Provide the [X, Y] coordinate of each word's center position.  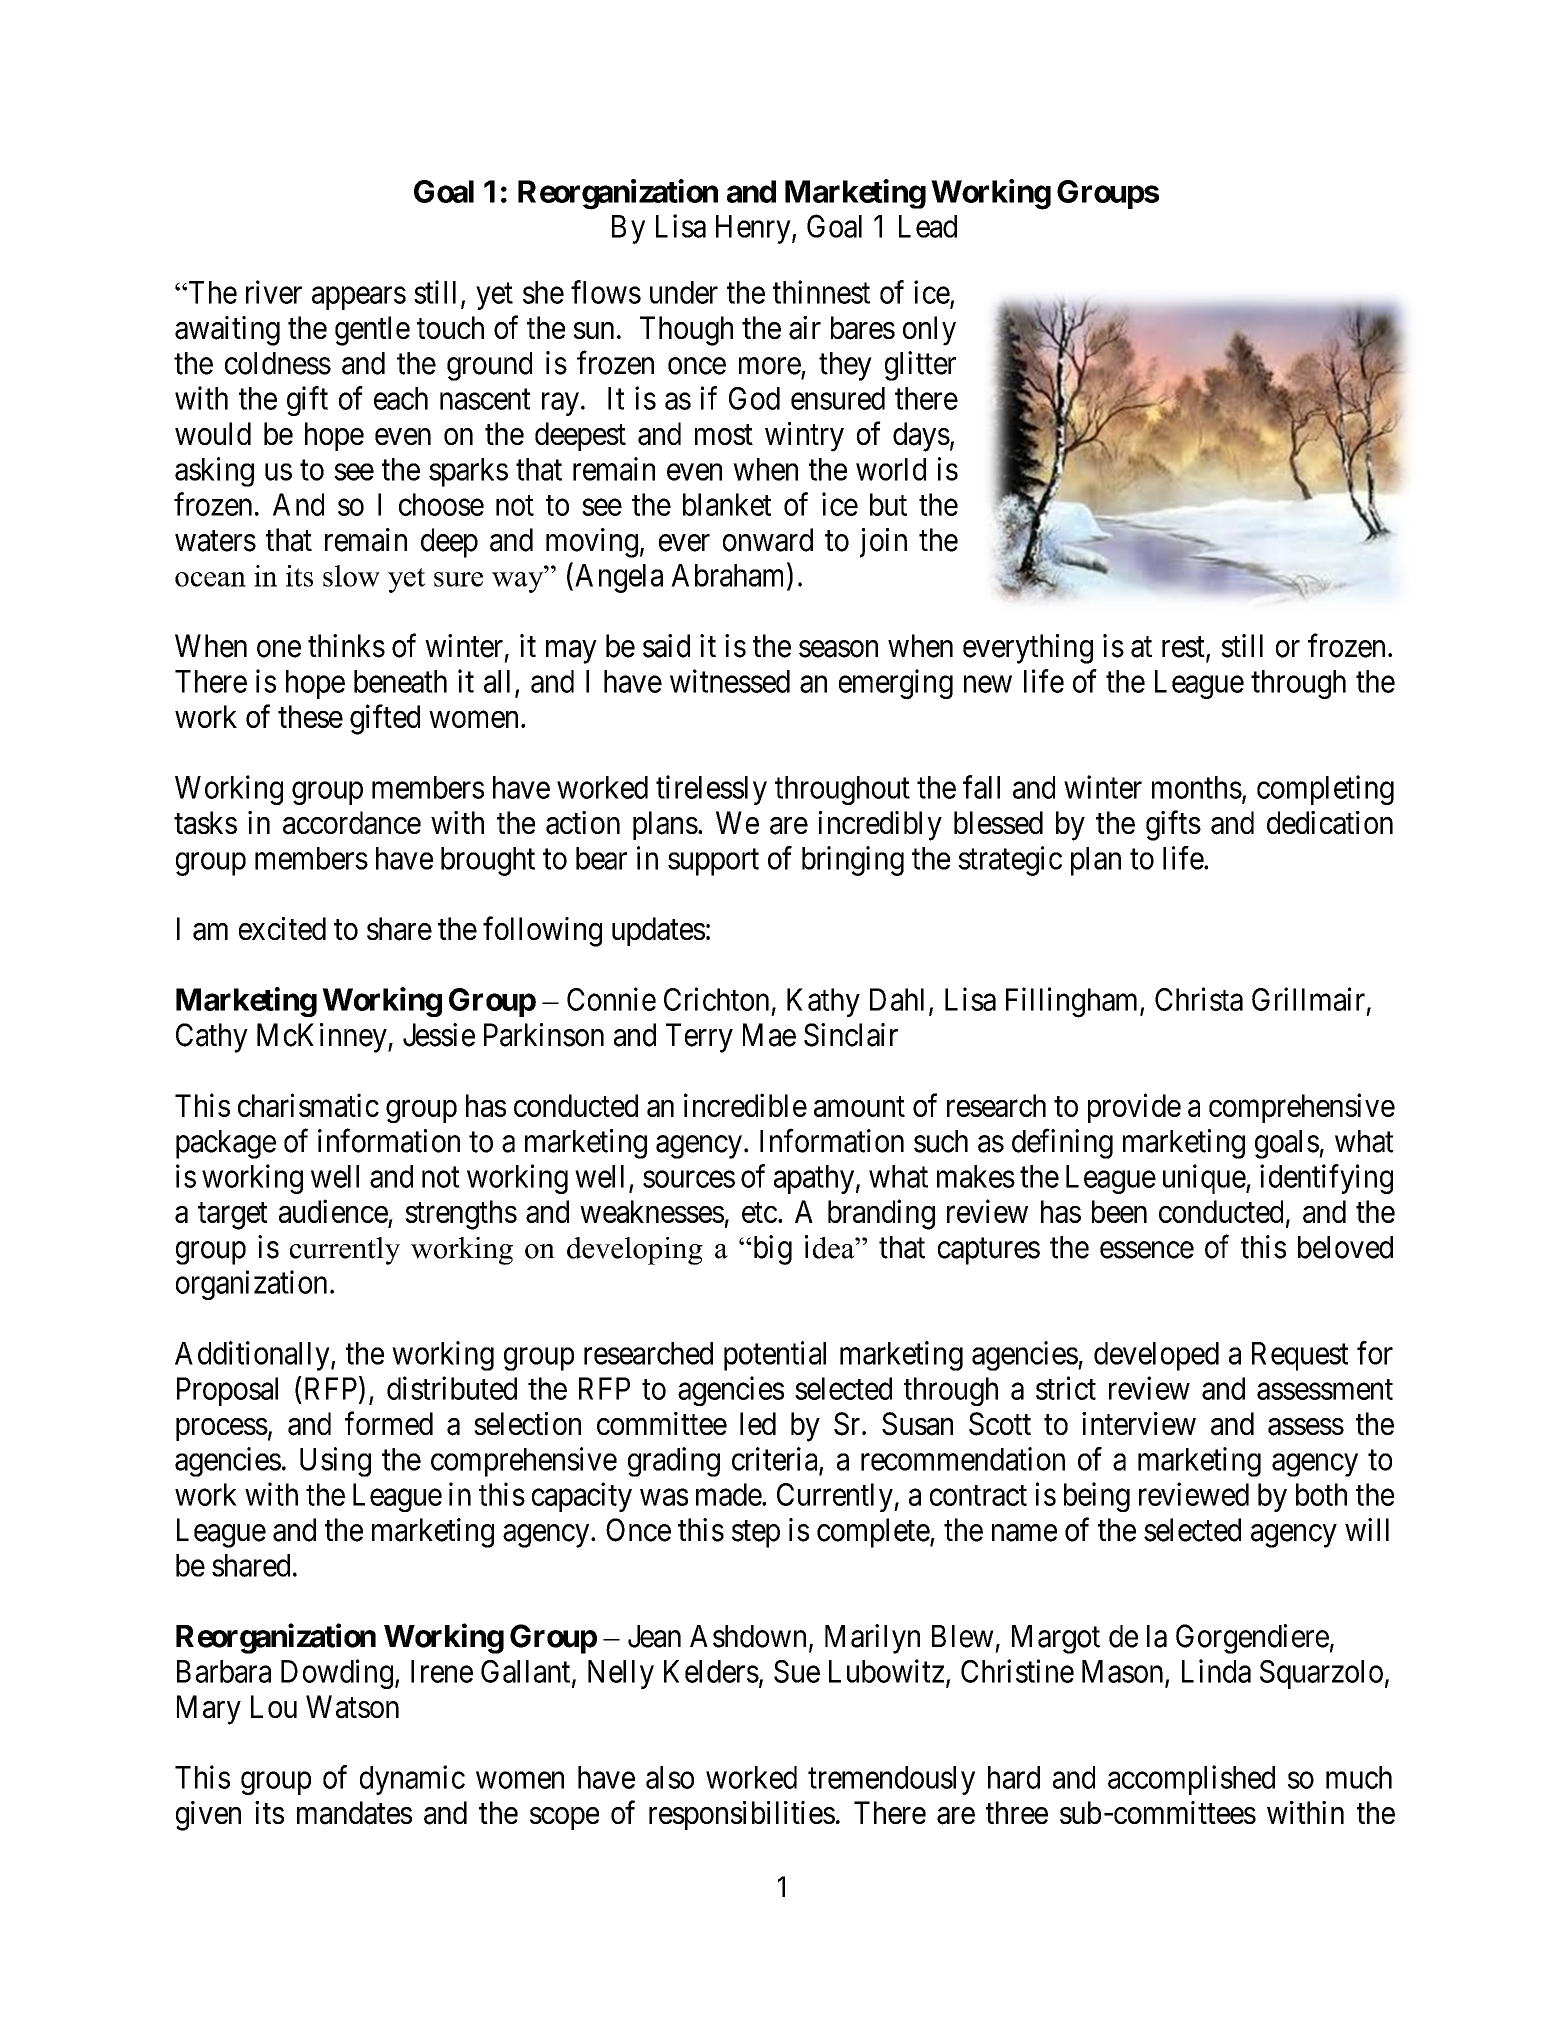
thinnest [821, 292]
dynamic [412, 1780]
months [1197, 787]
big [771, 1250]
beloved [1345, 1247]
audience [333, 1211]
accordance [352, 823]
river [274, 292]
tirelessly [711, 790]
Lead [928, 226]
